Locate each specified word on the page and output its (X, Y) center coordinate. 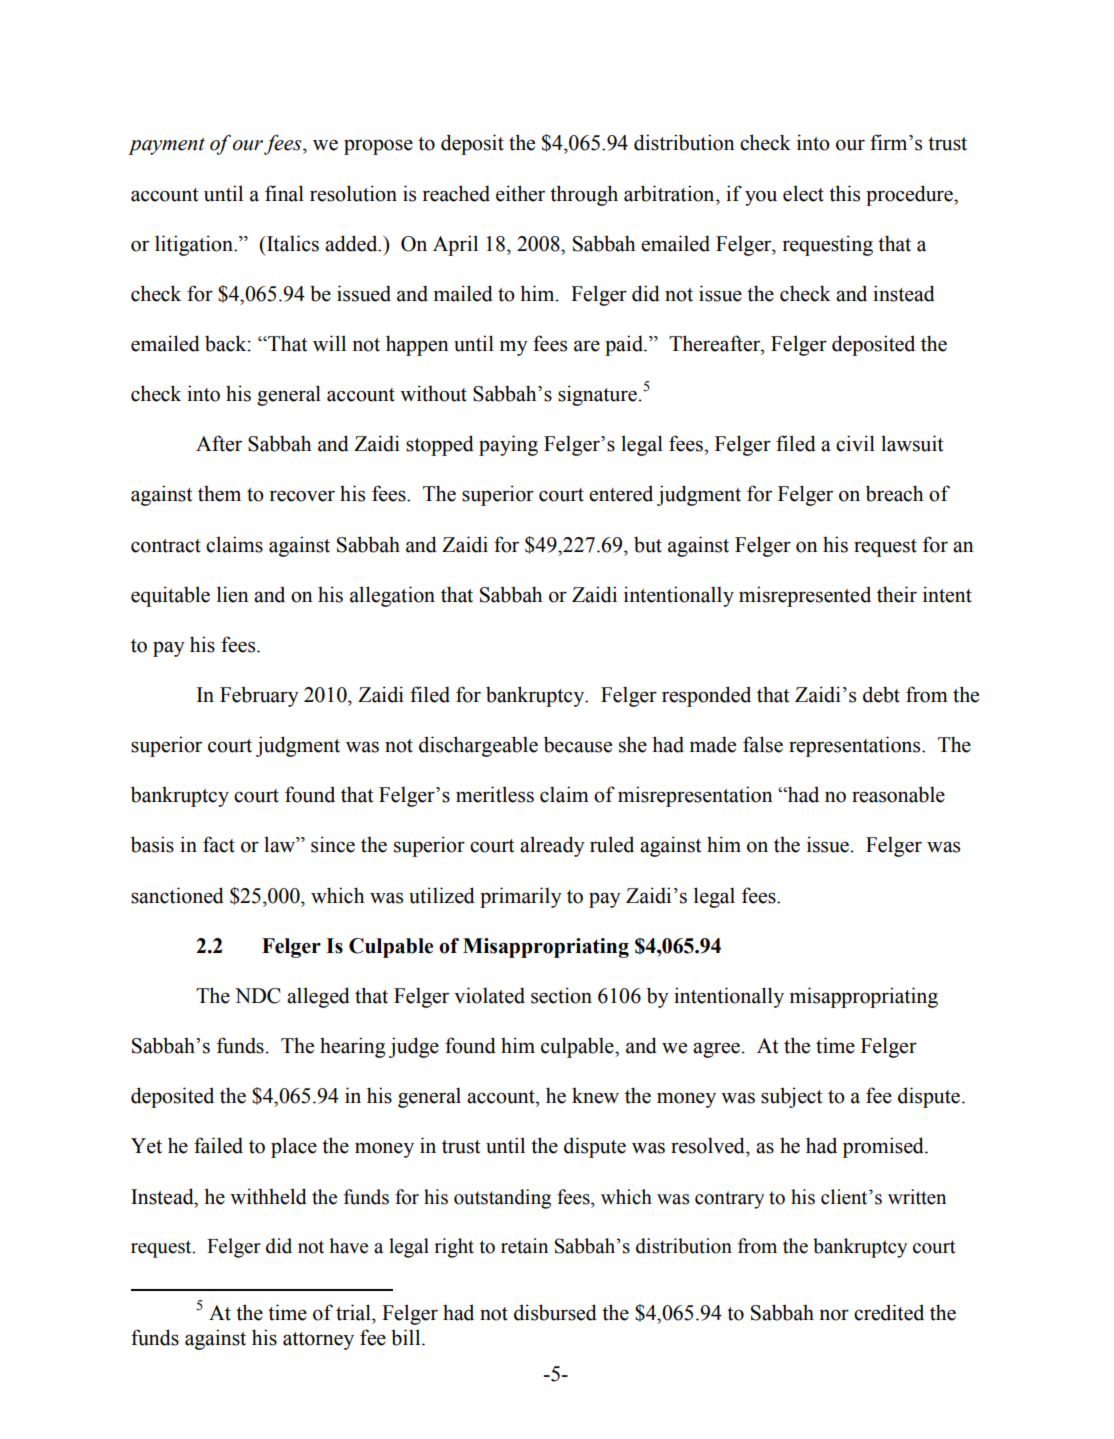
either (520, 193)
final (284, 193)
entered (621, 493)
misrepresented (805, 596)
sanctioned (177, 895)
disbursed (555, 1312)
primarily (521, 897)
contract (166, 546)
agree (716, 1050)
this (844, 193)
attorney (318, 1341)
